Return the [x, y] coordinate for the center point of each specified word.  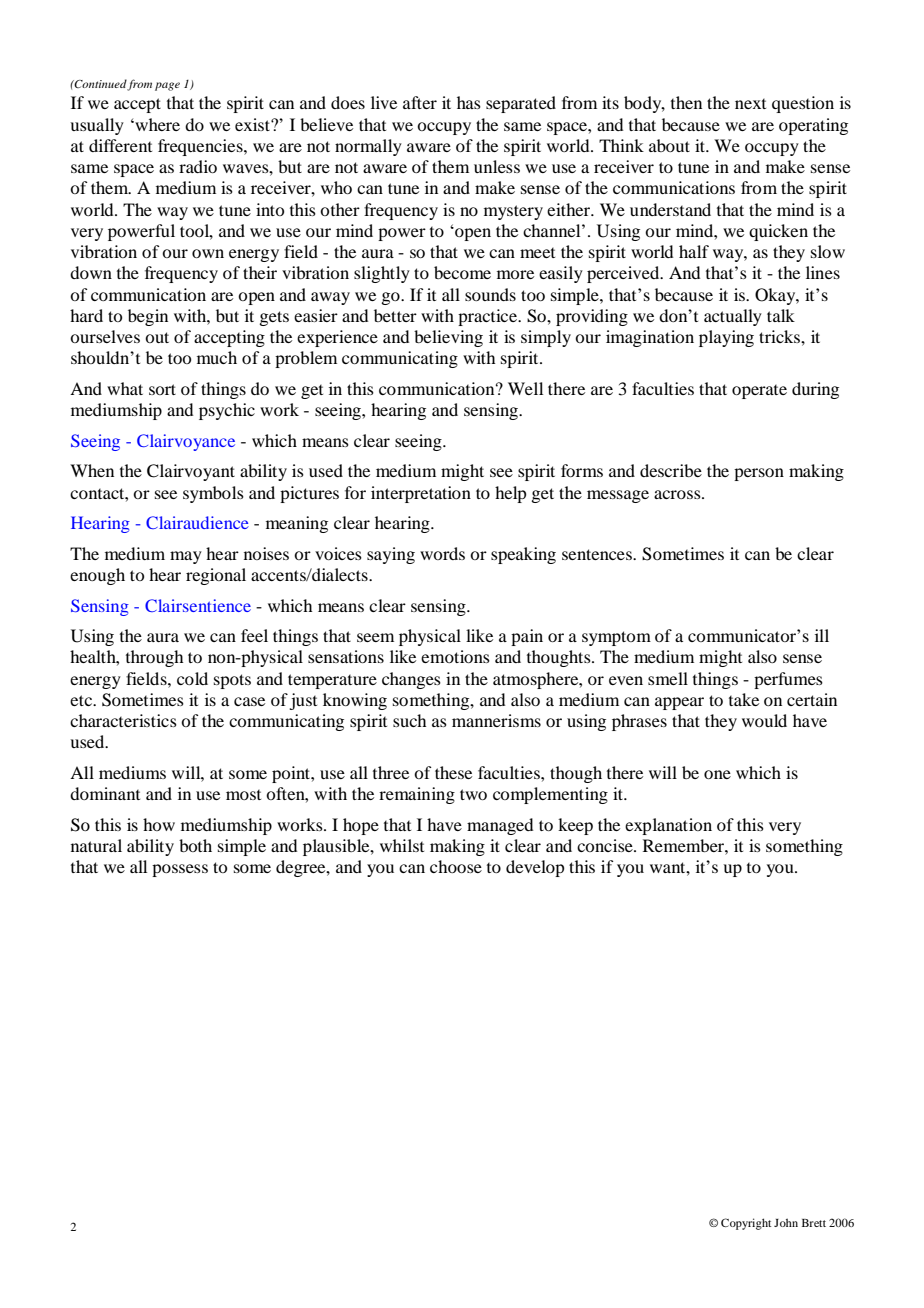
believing [448, 338]
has [469, 102]
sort [162, 389]
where [156, 124]
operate [759, 392]
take [744, 699]
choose [456, 866]
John [786, 1222]
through [154, 658]
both [195, 845]
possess [180, 870]
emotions [455, 656]
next [750, 104]
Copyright [746, 1224]
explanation [668, 826]
